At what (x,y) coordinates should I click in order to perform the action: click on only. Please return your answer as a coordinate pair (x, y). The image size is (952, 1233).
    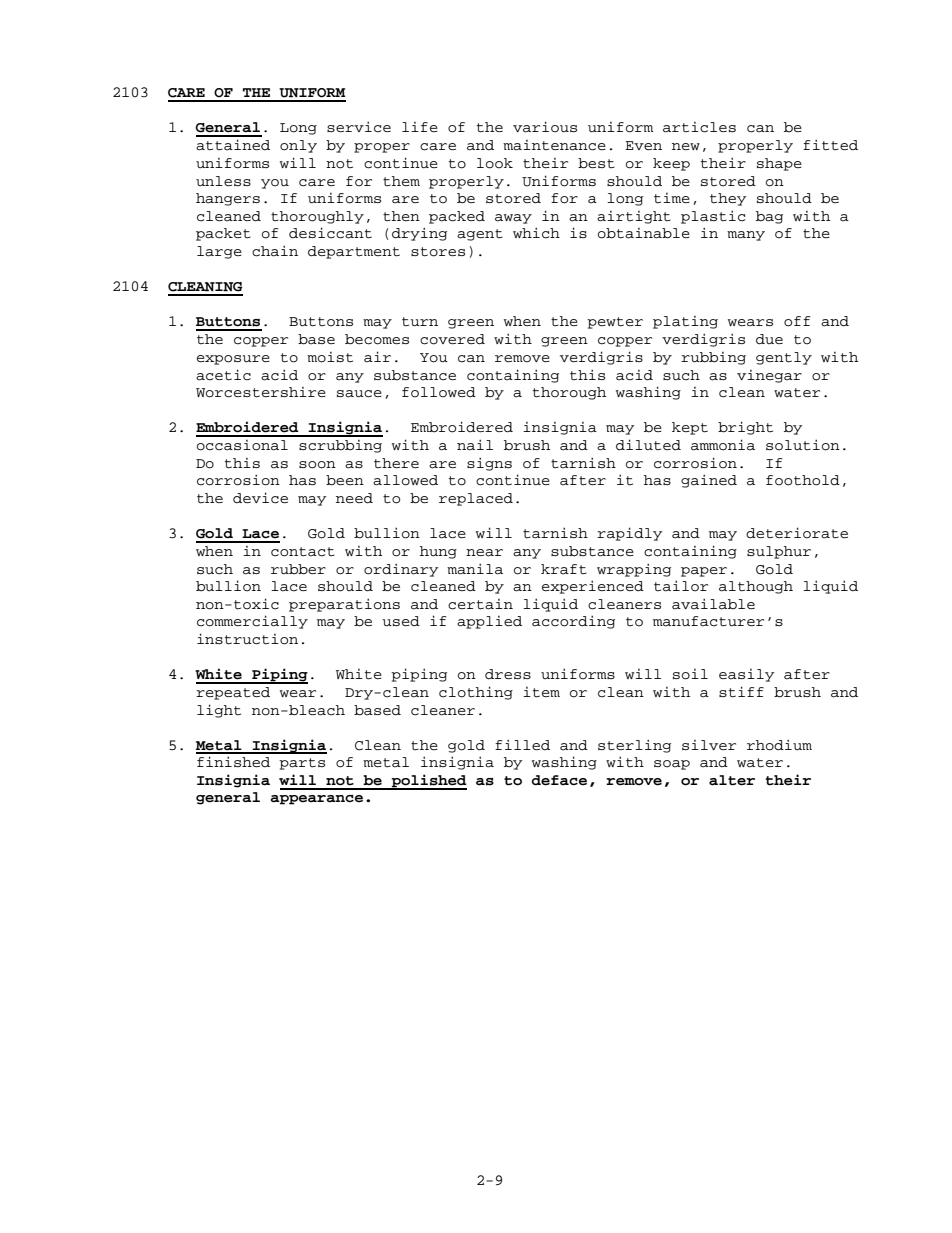
    Looking at the image, I should click on (298, 146).
